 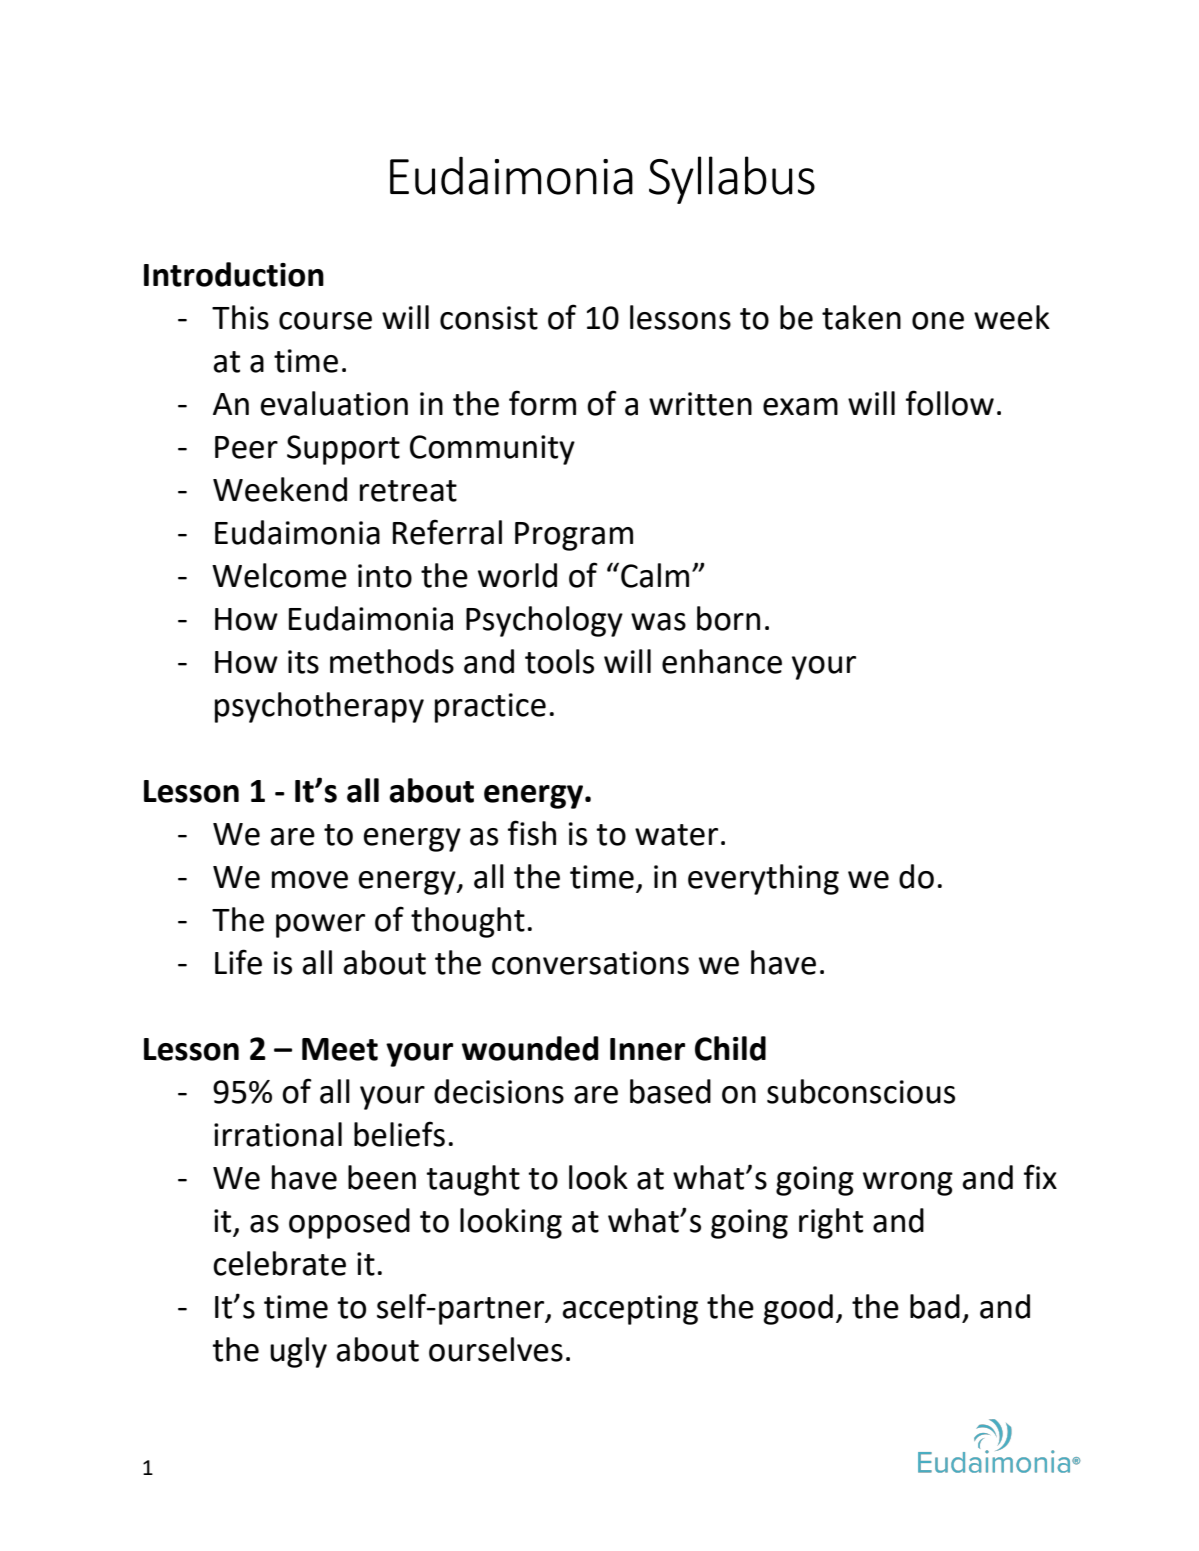 What do you see at coordinates (763, 879) in the screenshot?
I see `everything` at bounding box center [763, 879].
